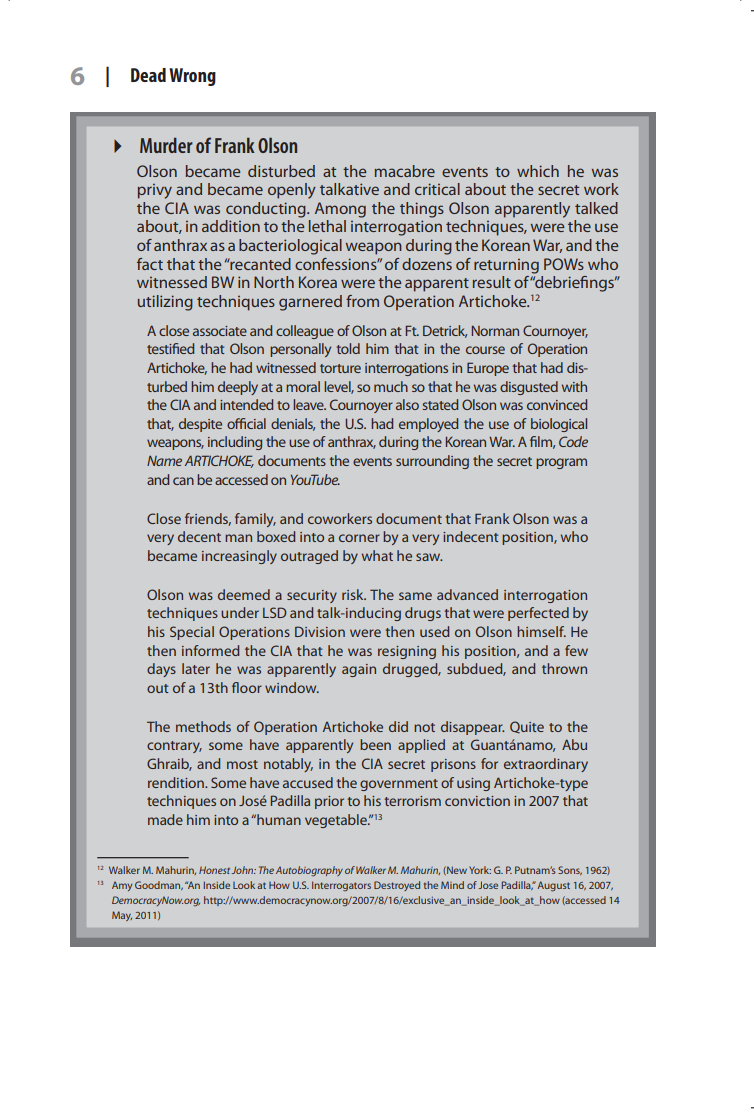  What do you see at coordinates (553, 886) in the screenshot?
I see `August` at bounding box center [553, 886].
